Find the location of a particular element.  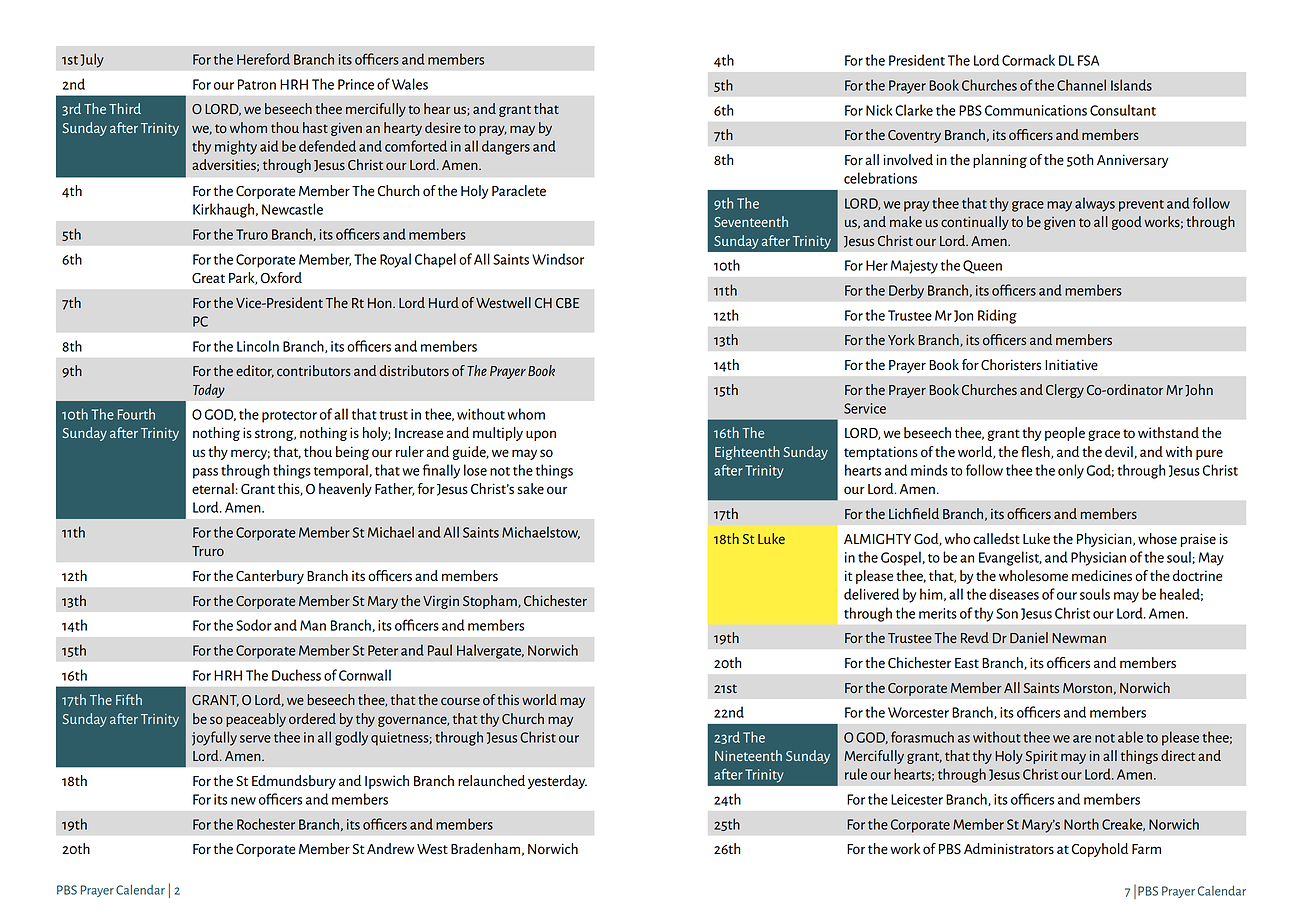

Channel is located at coordinates (1081, 85).
